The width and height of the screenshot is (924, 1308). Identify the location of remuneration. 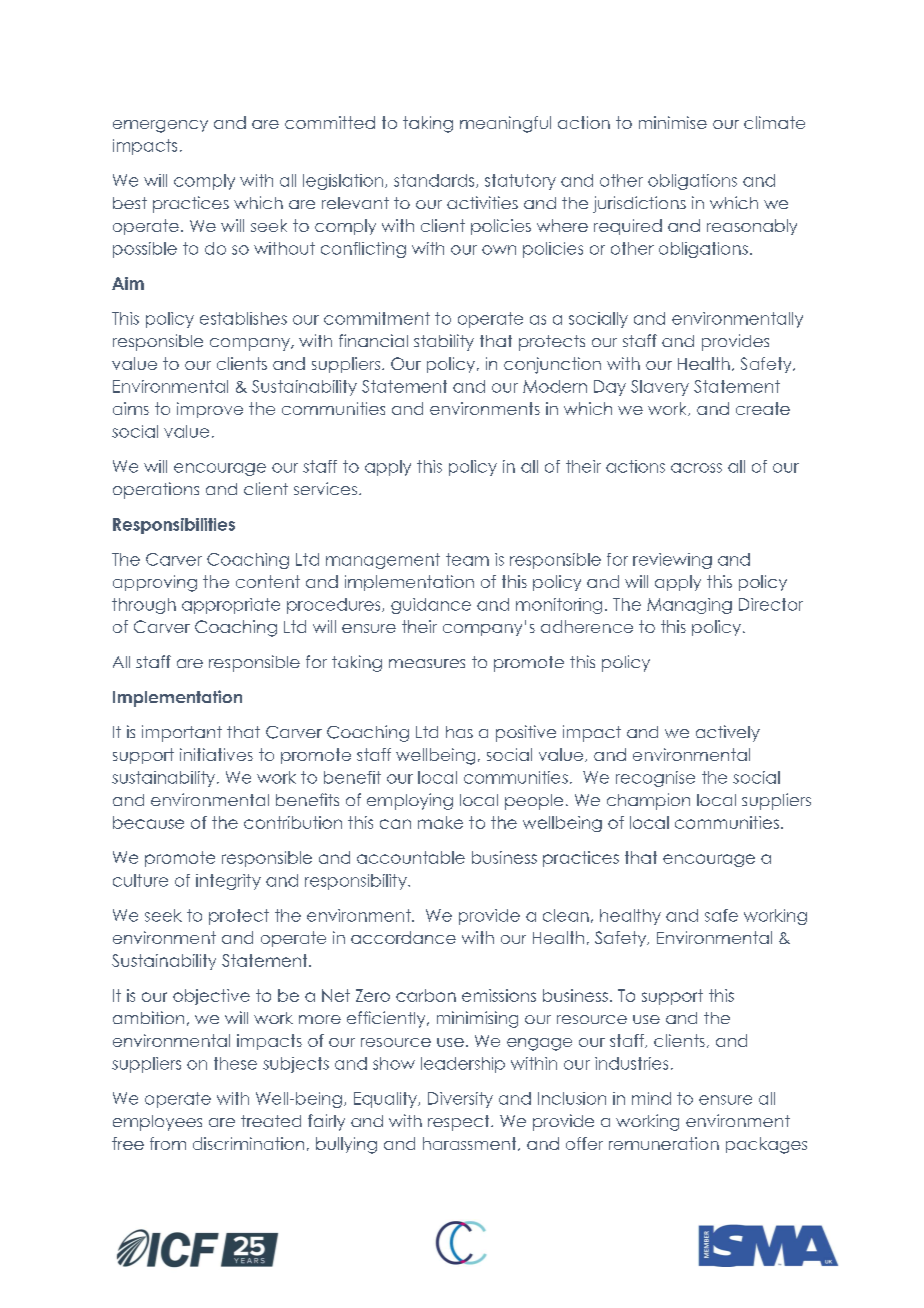
(664, 1143).
